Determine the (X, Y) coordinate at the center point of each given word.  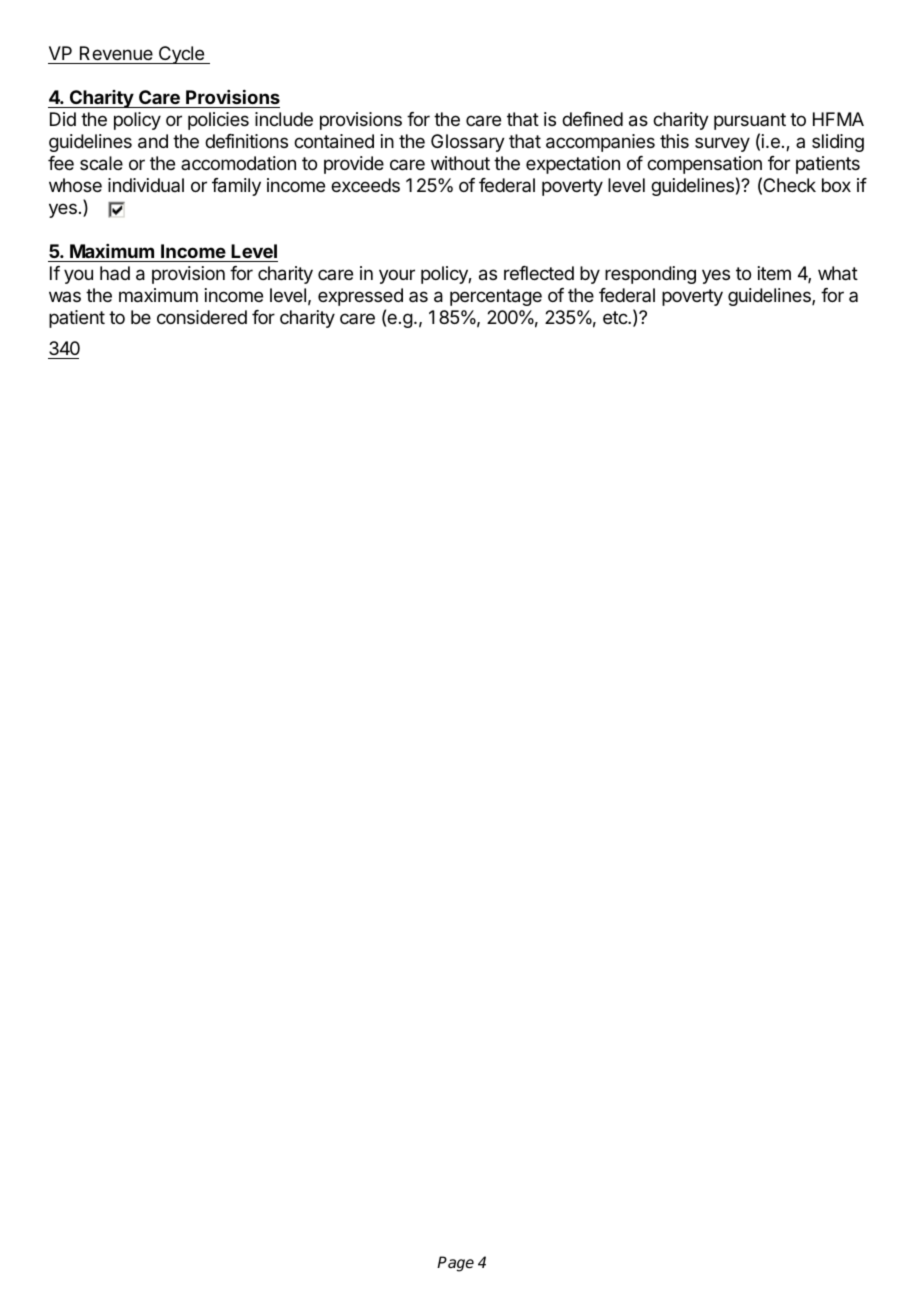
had (115, 273)
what (838, 273)
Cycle (181, 55)
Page (455, 1264)
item (774, 273)
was (65, 296)
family (236, 187)
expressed (360, 297)
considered (202, 317)
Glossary (468, 143)
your (397, 276)
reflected (539, 273)
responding (650, 275)
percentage (496, 297)
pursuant (750, 121)
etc (616, 317)
